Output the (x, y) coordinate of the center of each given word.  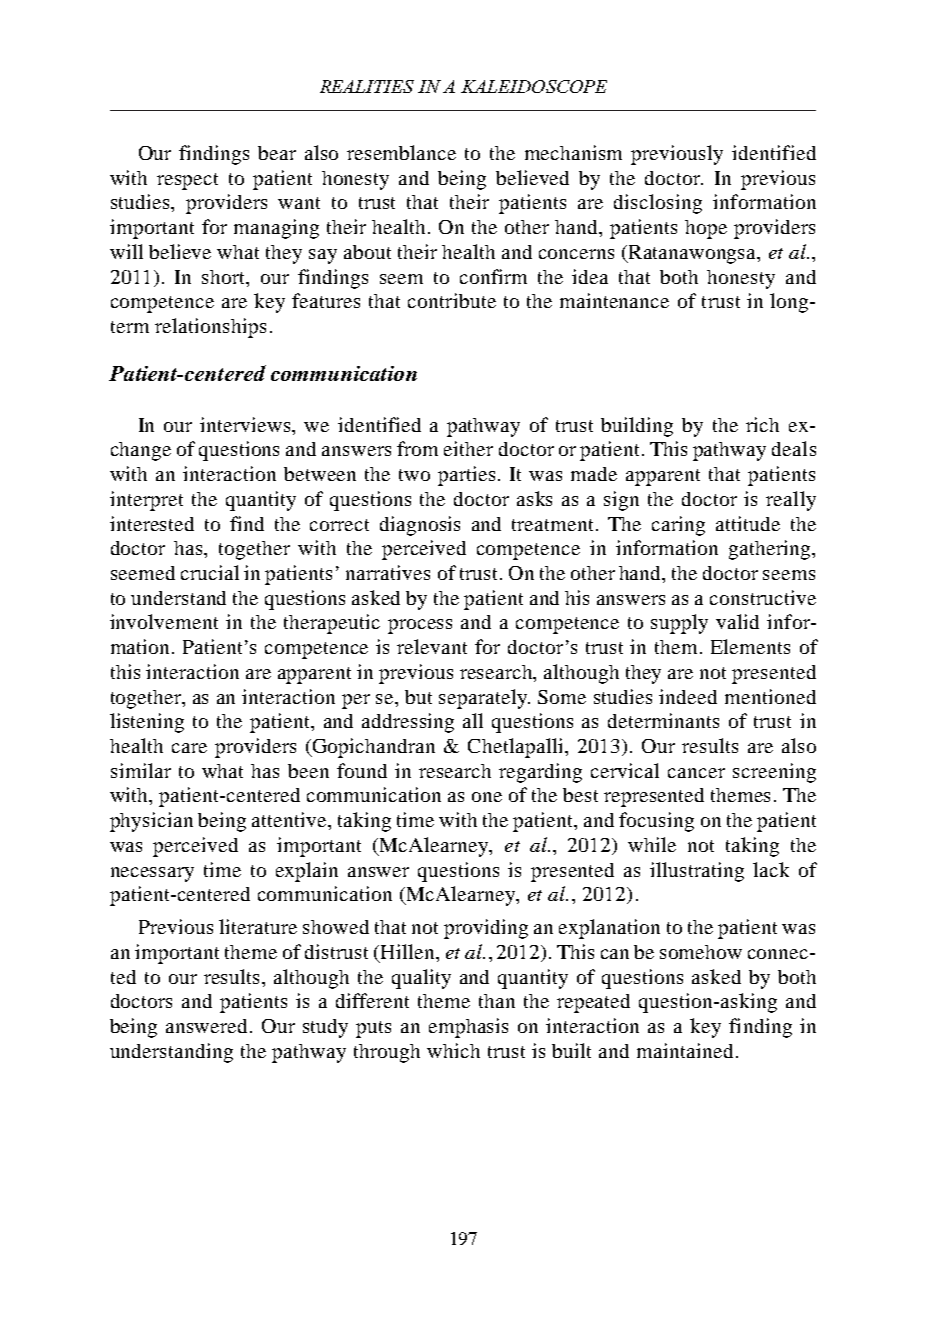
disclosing (658, 204)
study (325, 1028)
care (189, 748)
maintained (687, 1050)
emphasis (468, 1028)
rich (762, 424)
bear (277, 153)
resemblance (401, 152)
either (468, 448)
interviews (246, 424)
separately (484, 699)
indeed (688, 696)
